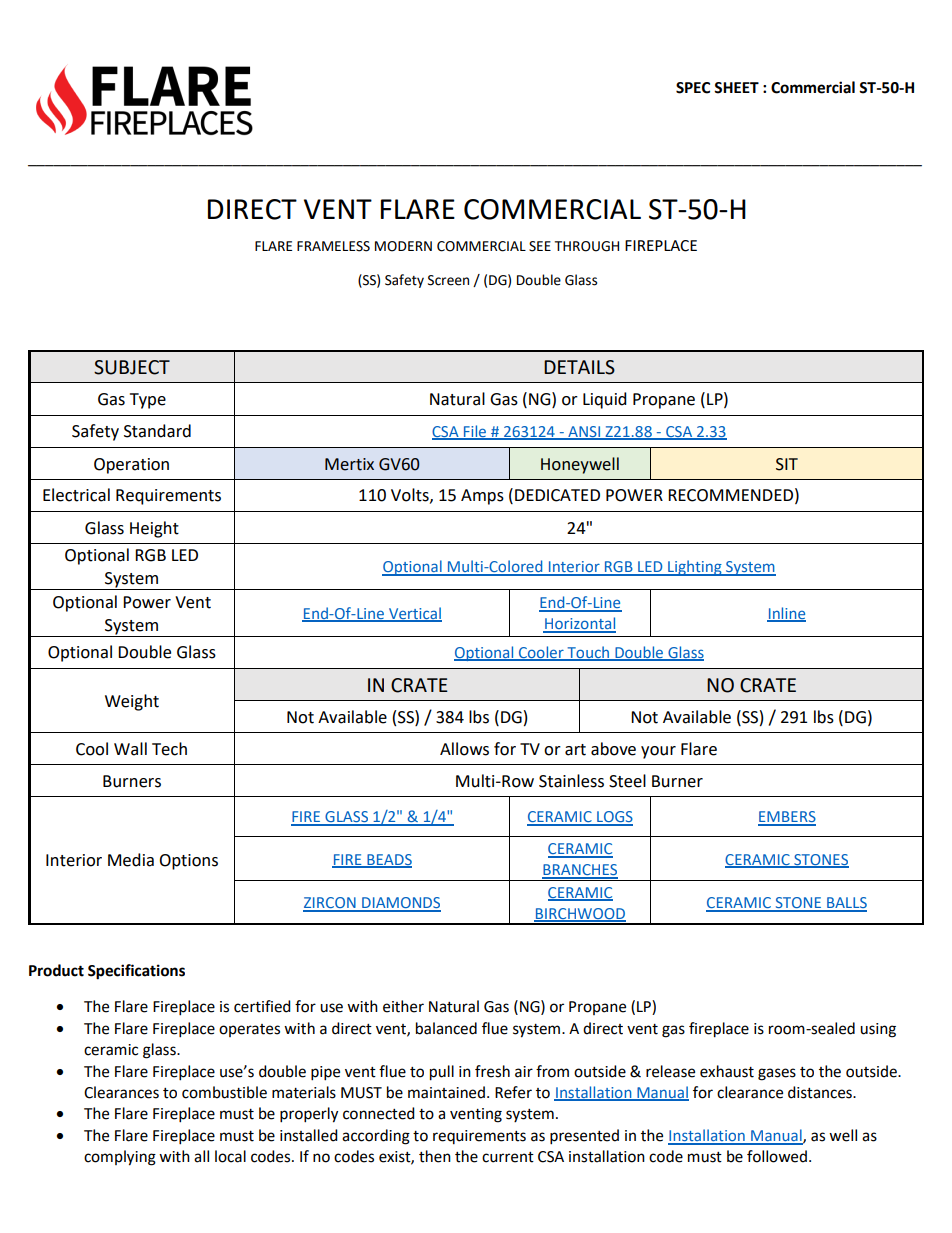 This document has width=952, height=1233. I want to click on BEADS, so click(388, 861).
